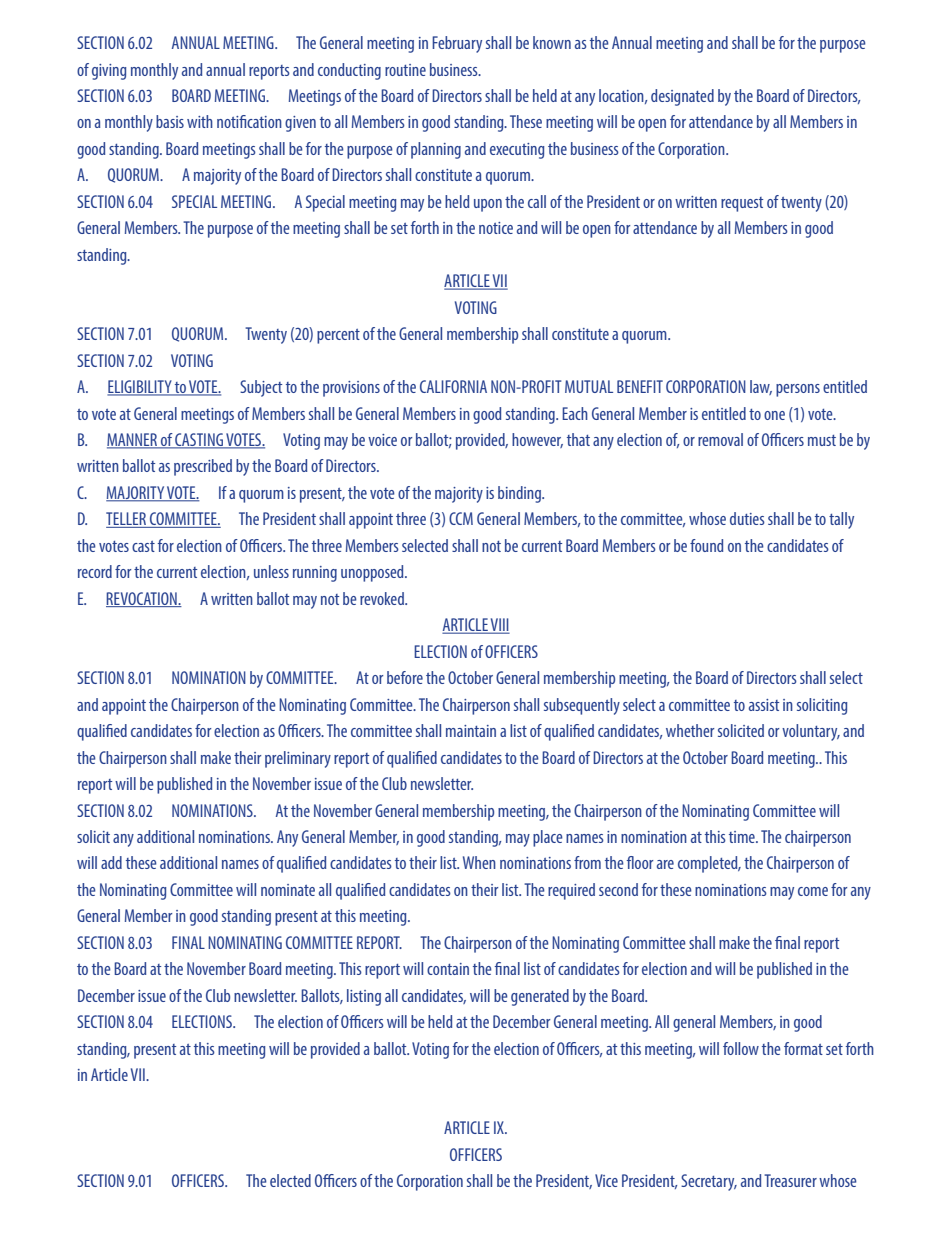 Image resolution: width=952 pixels, height=1233 pixels. What do you see at coordinates (682, 97) in the screenshot?
I see `designated` at bounding box center [682, 97].
